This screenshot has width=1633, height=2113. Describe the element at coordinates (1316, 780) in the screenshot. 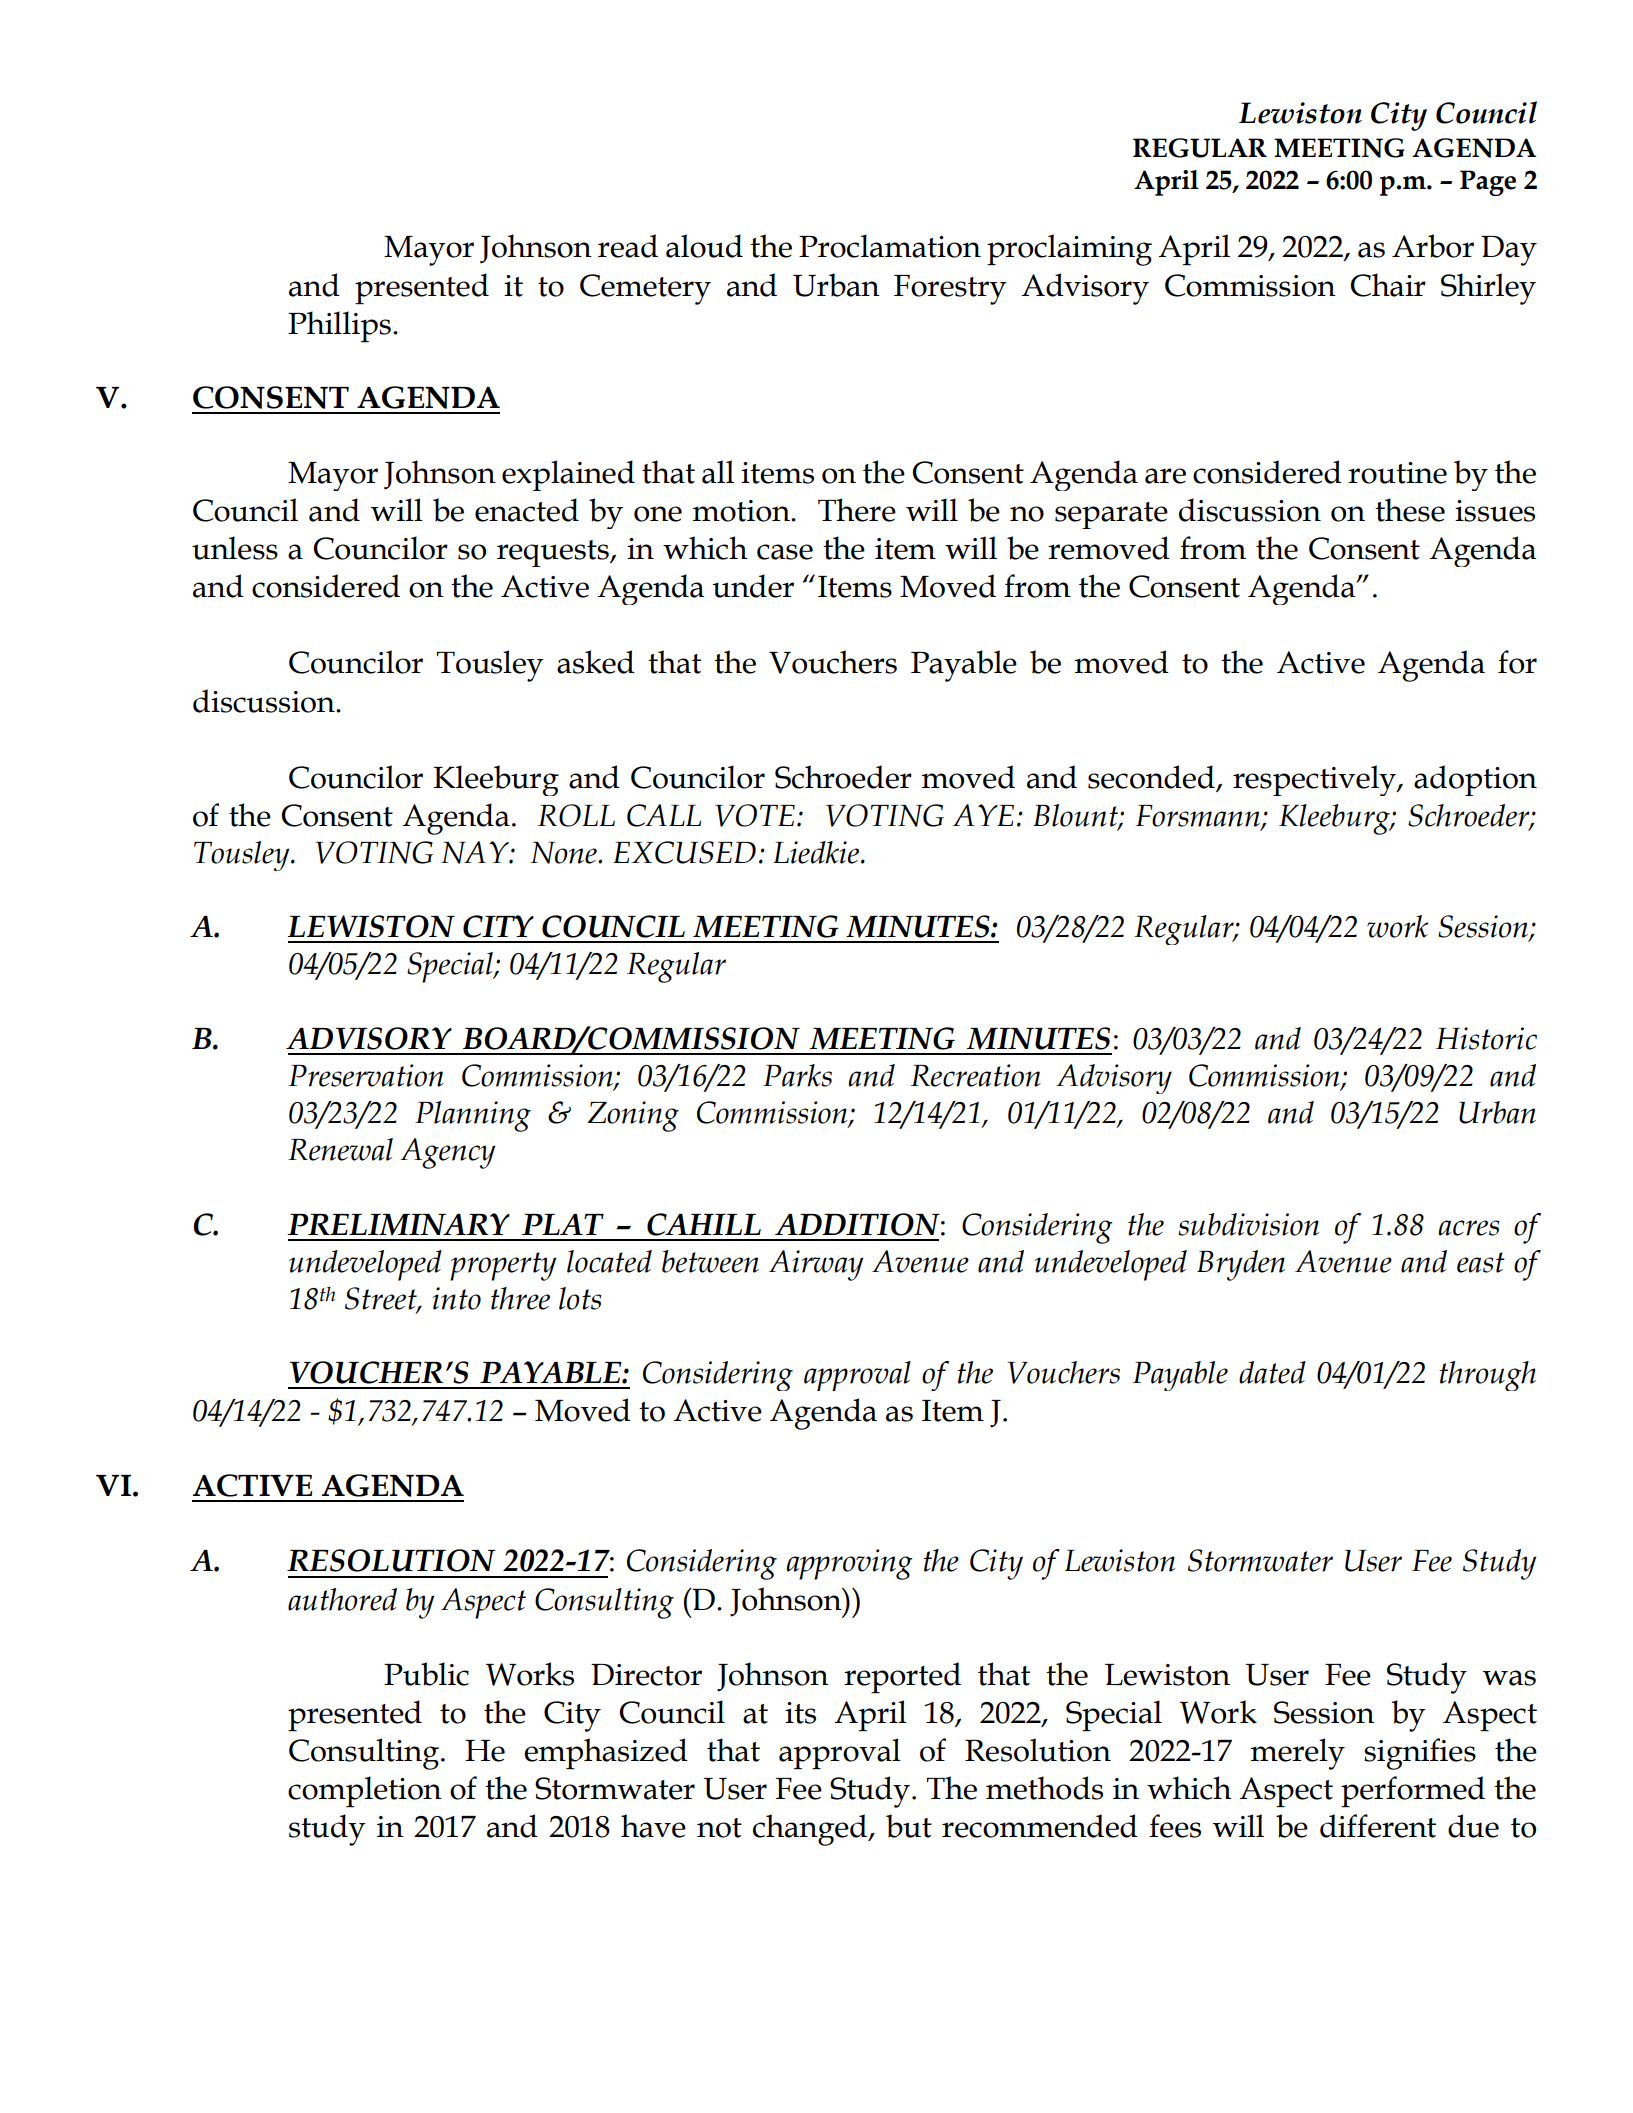

I see `respectively` at that location.
